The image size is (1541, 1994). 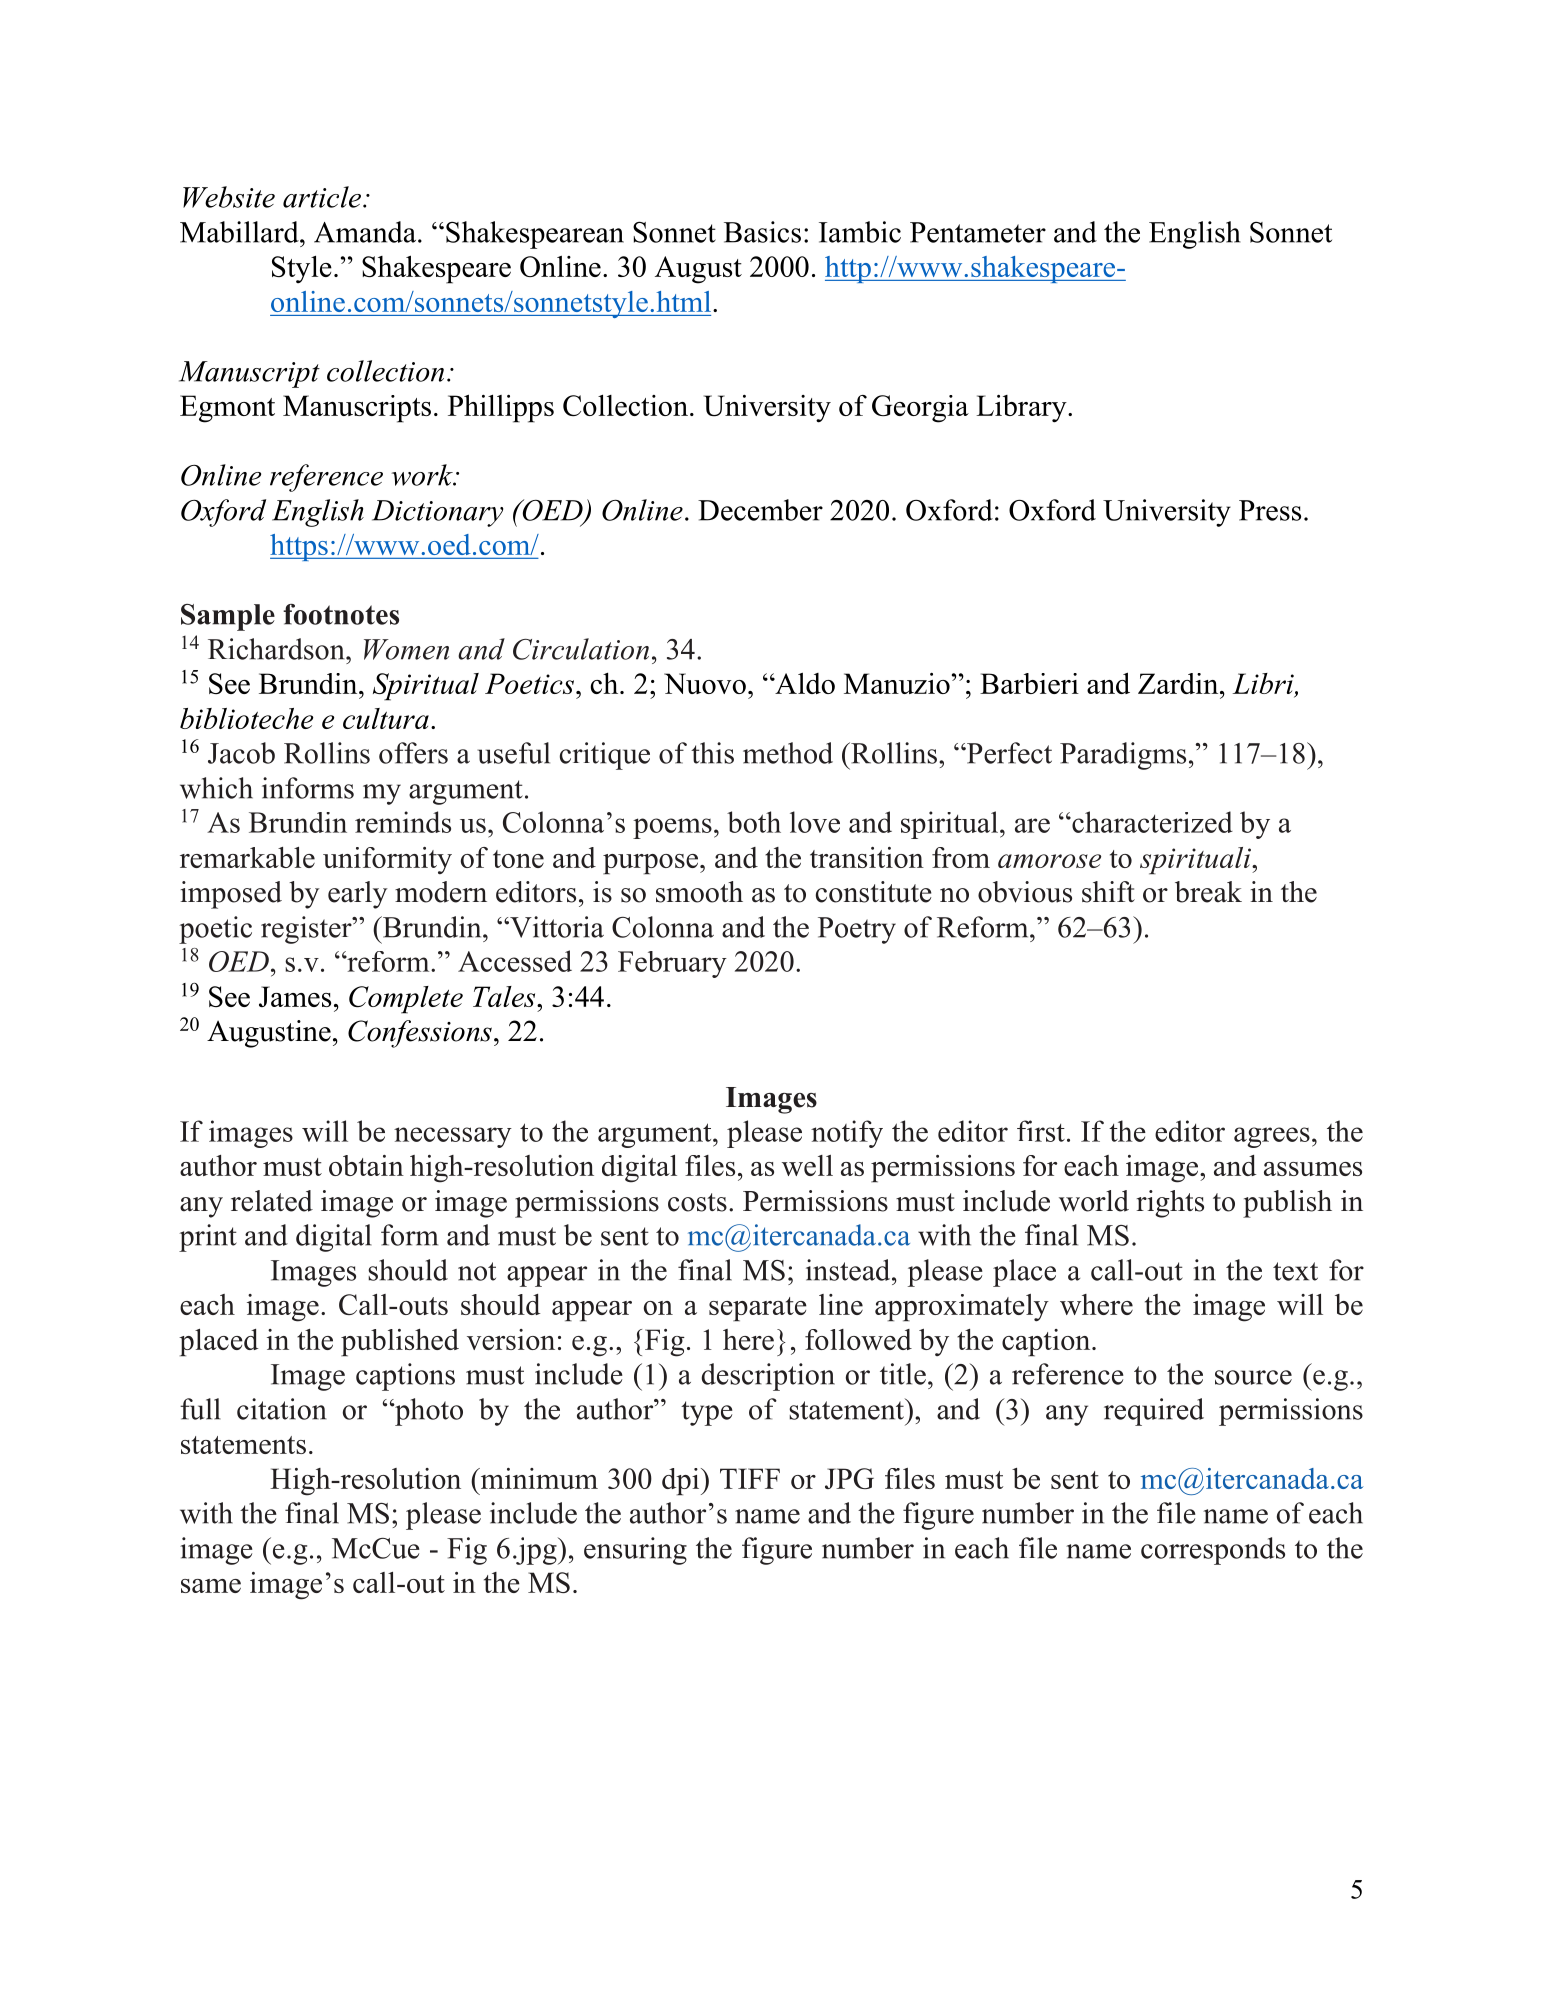 I want to click on smooth, so click(x=699, y=892).
